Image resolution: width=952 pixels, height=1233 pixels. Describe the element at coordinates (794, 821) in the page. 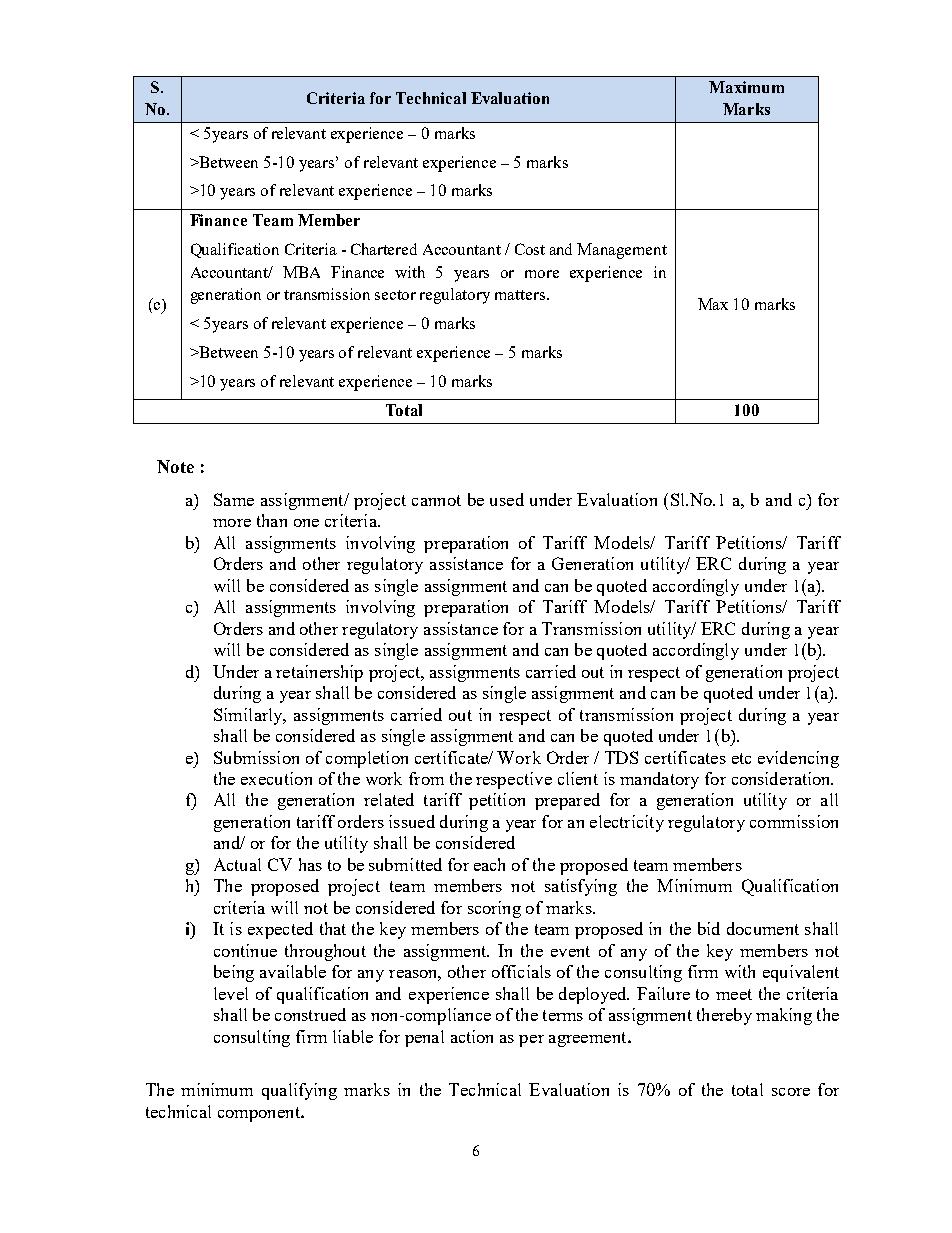

I see `commission` at that location.
